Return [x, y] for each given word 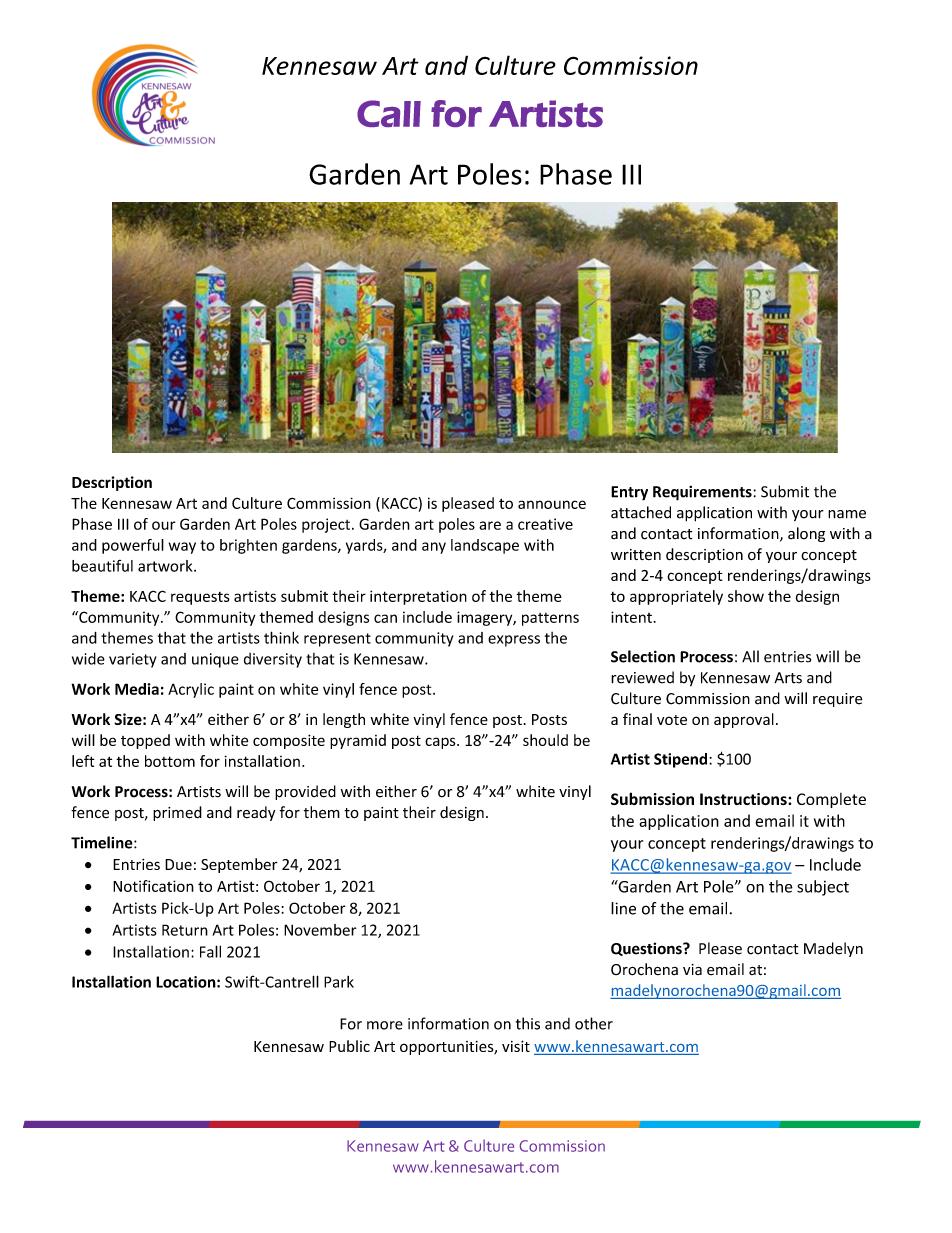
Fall [210, 951]
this [528, 1023]
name [847, 514]
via [692, 969]
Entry [629, 493]
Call [389, 113]
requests [200, 598]
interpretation [418, 597]
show [746, 596]
